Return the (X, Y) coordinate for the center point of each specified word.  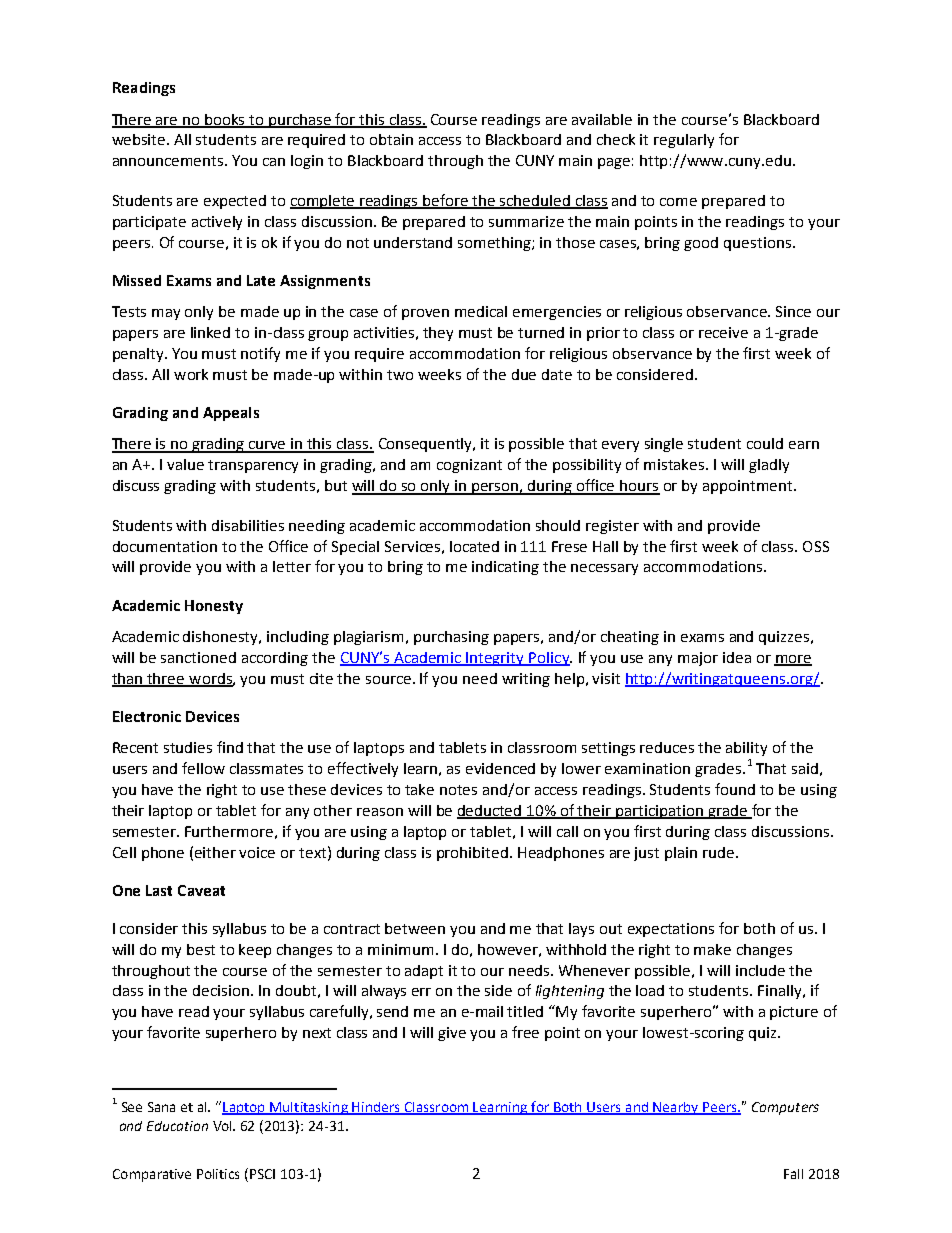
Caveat (201, 890)
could (765, 443)
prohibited (472, 854)
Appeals (231, 414)
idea (737, 657)
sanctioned (198, 657)
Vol (223, 1126)
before (446, 201)
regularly (684, 141)
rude (720, 852)
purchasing (451, 638)
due (524, 374)
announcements (169, 161)
